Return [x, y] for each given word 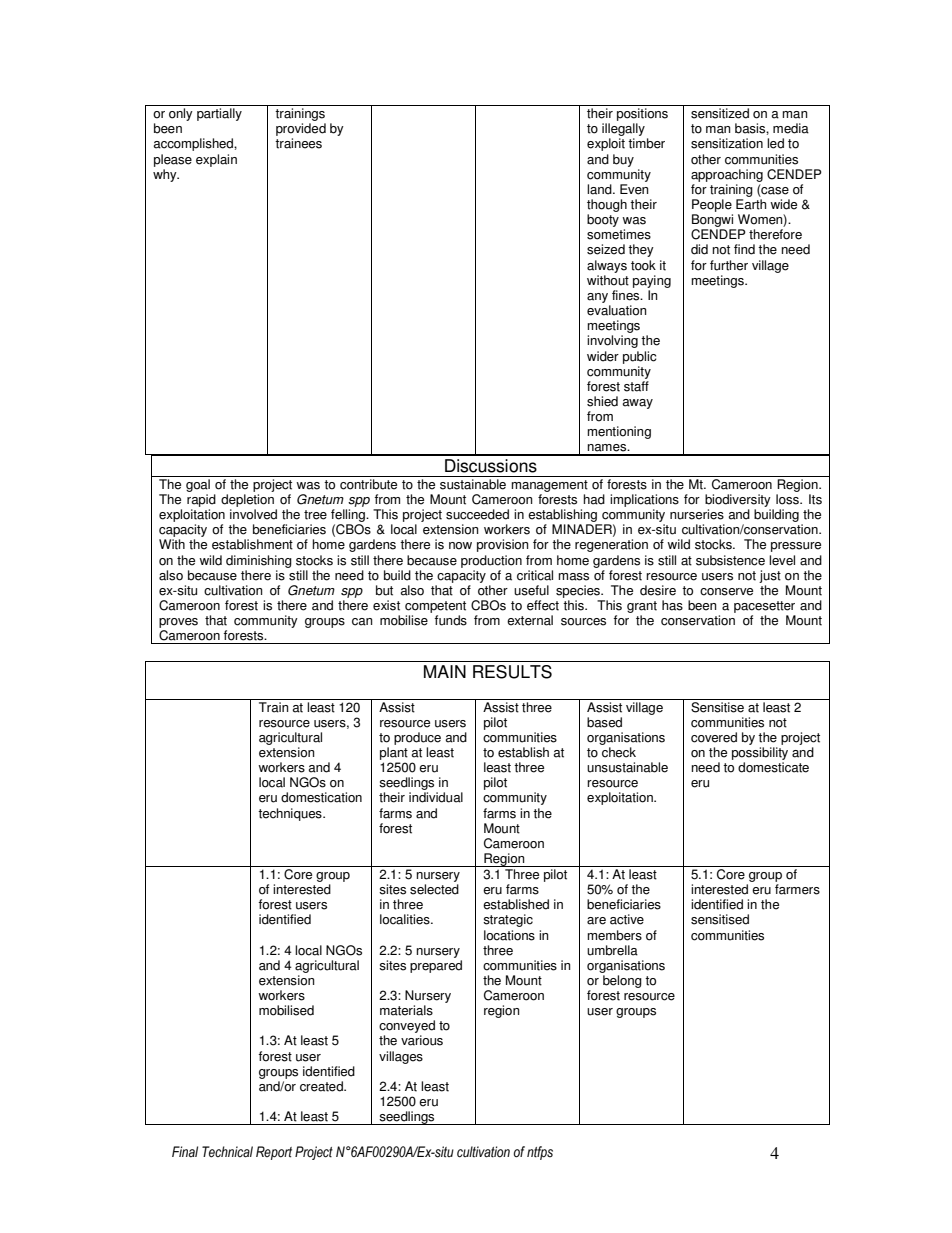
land [600, 189]
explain [216, 160]
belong [622, 981]
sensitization [727, 143]
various [422, 1040]
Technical [227, 1152]
